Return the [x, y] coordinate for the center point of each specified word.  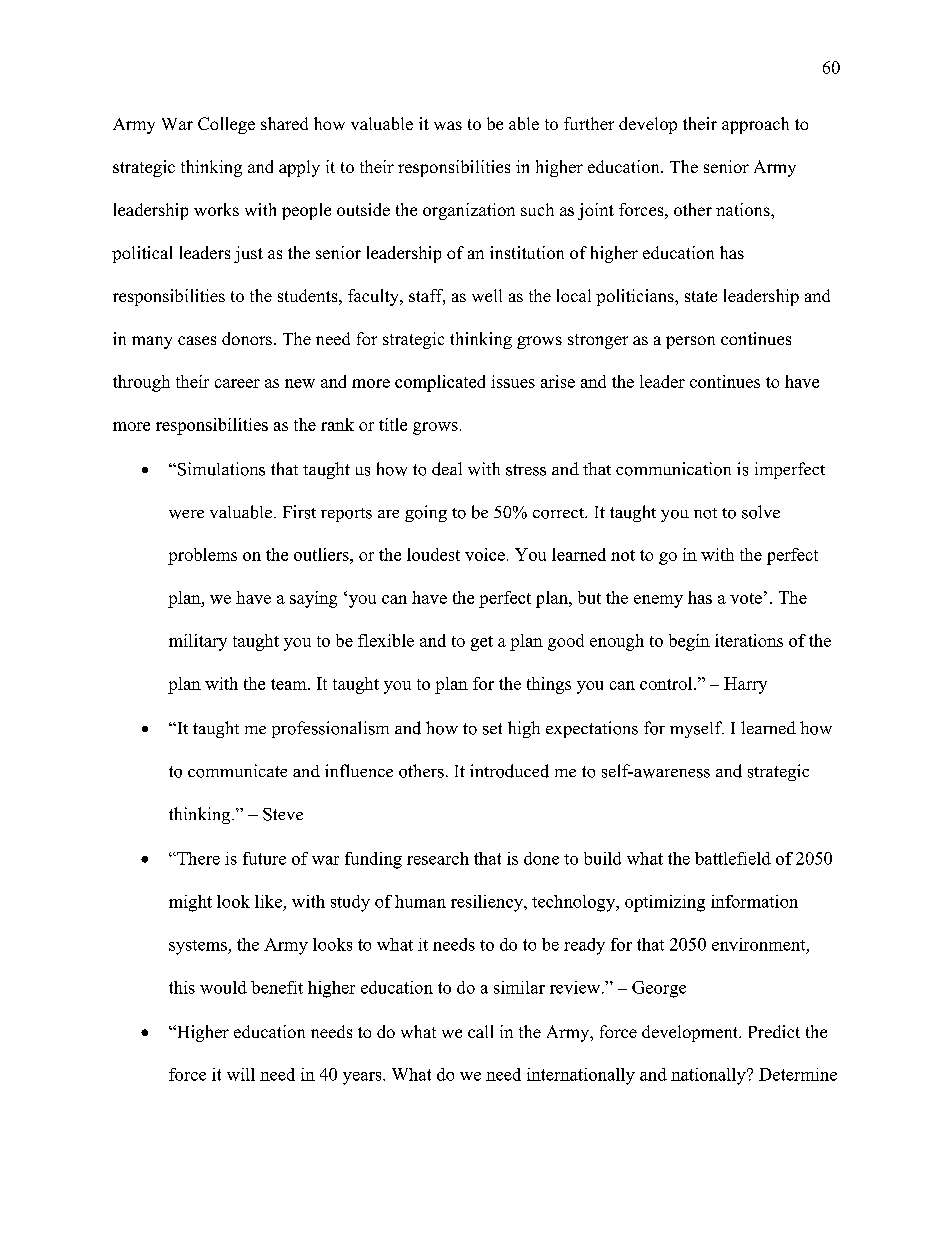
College [226, 125]
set [492, 729]
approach [755, 125]
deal [447, 469]
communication [673, 469]
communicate [237, 771]
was [448, 125]
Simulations [220, 469]
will [241, 1074]
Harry [745, 685]
